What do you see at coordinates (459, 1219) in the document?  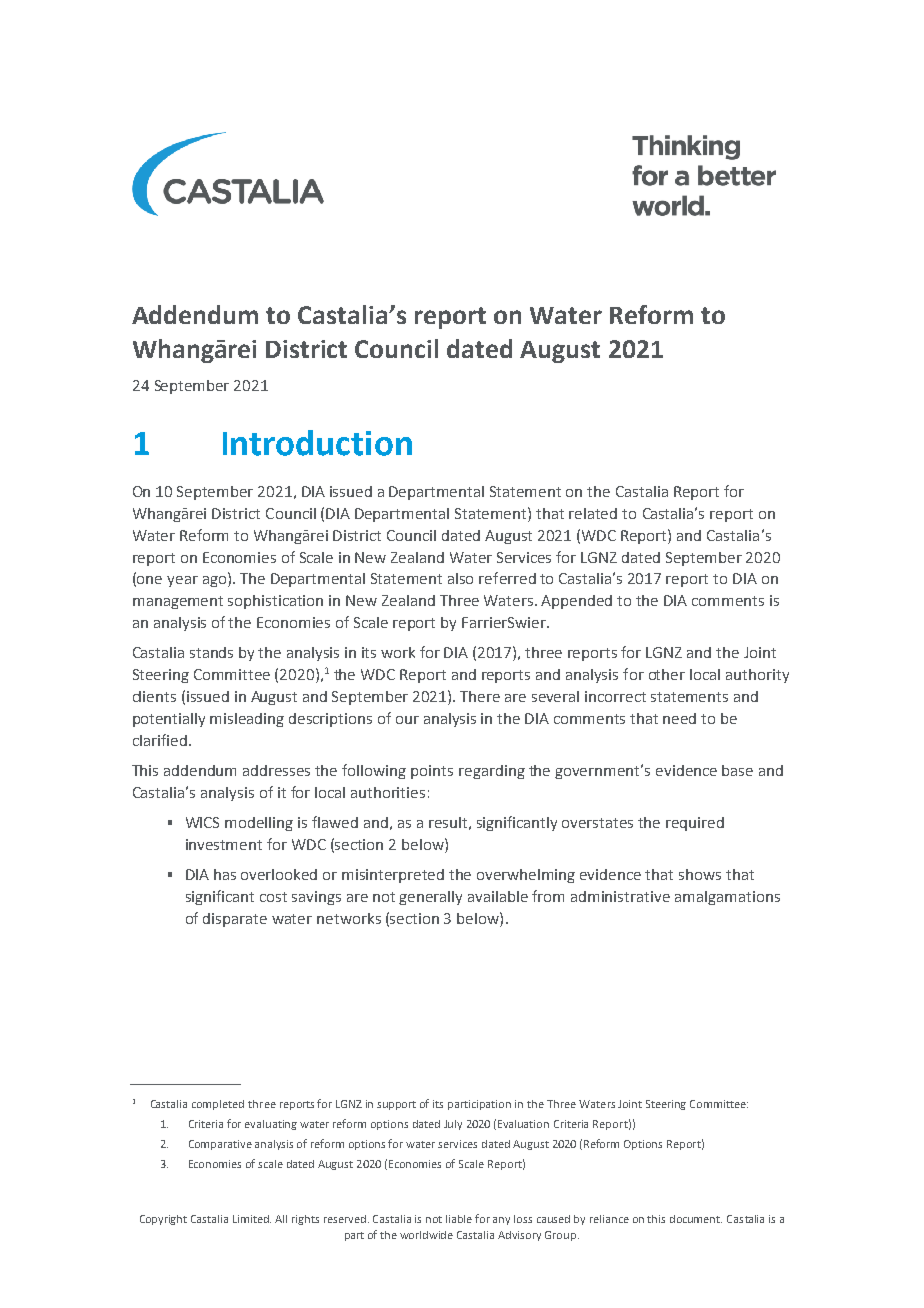 I see `liable` at bounding box center [459, 1219].
